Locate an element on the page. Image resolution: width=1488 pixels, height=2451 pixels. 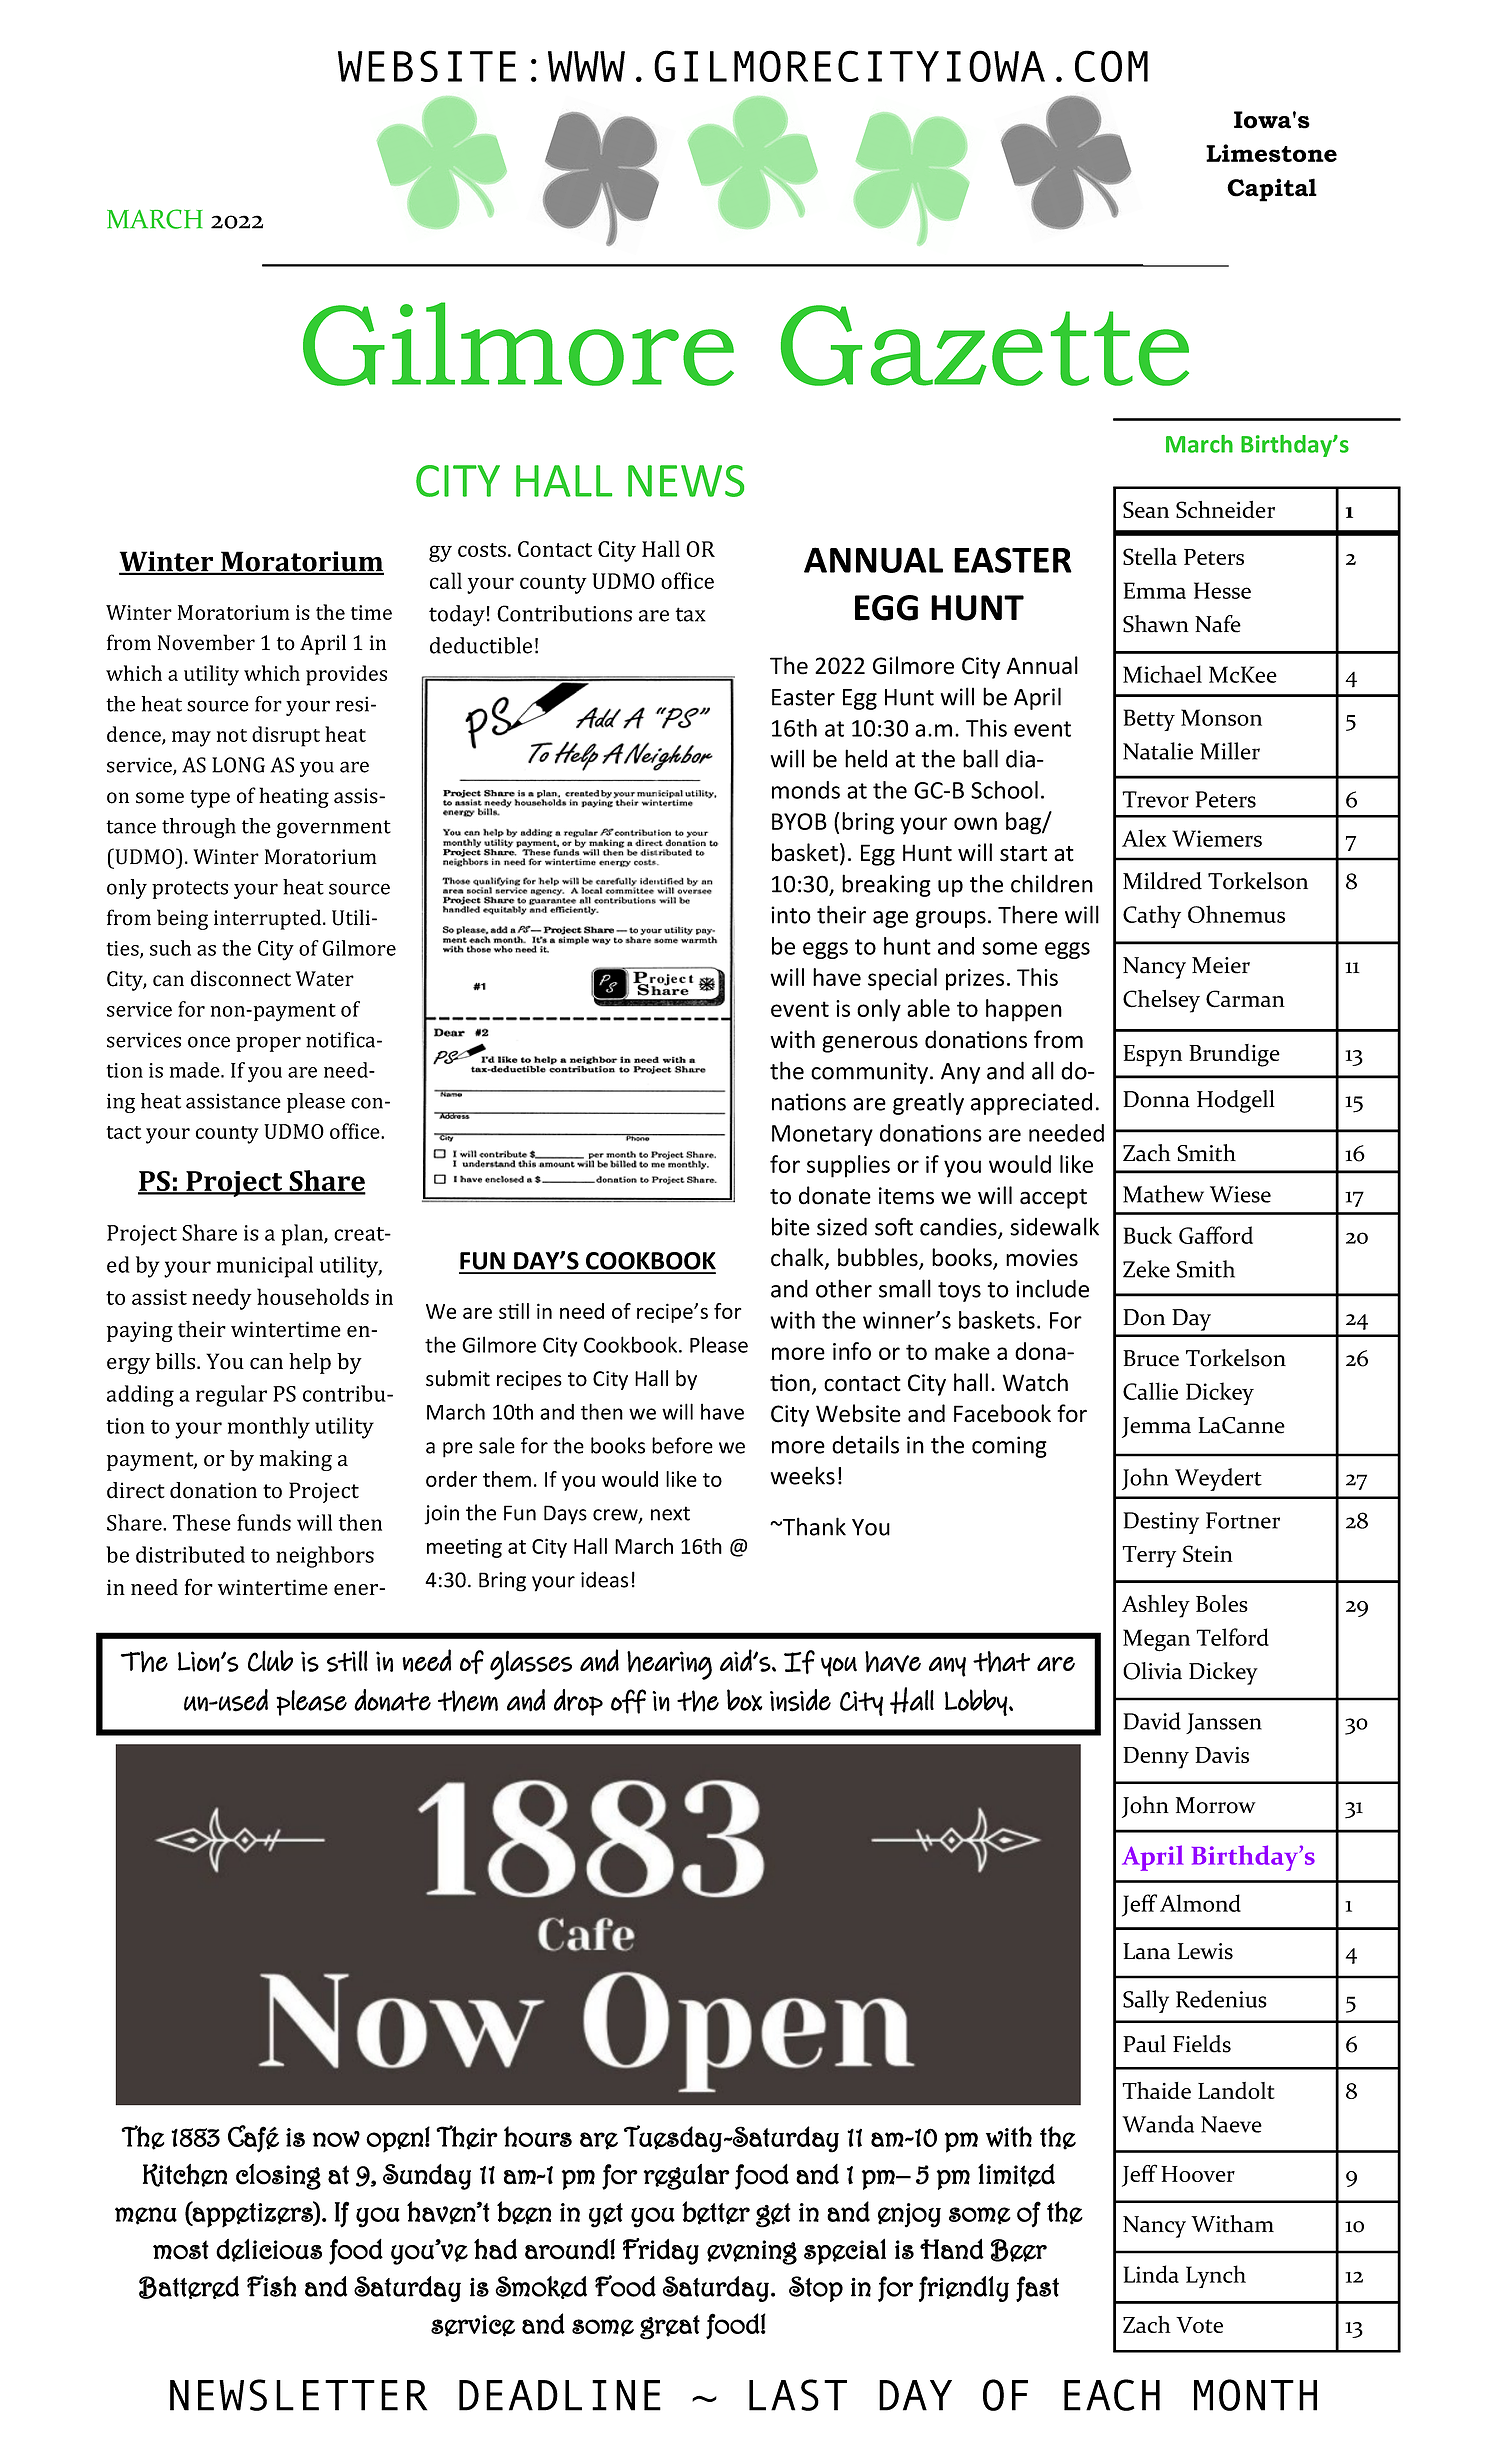
chalk is located at coordinates (798, 1258).
